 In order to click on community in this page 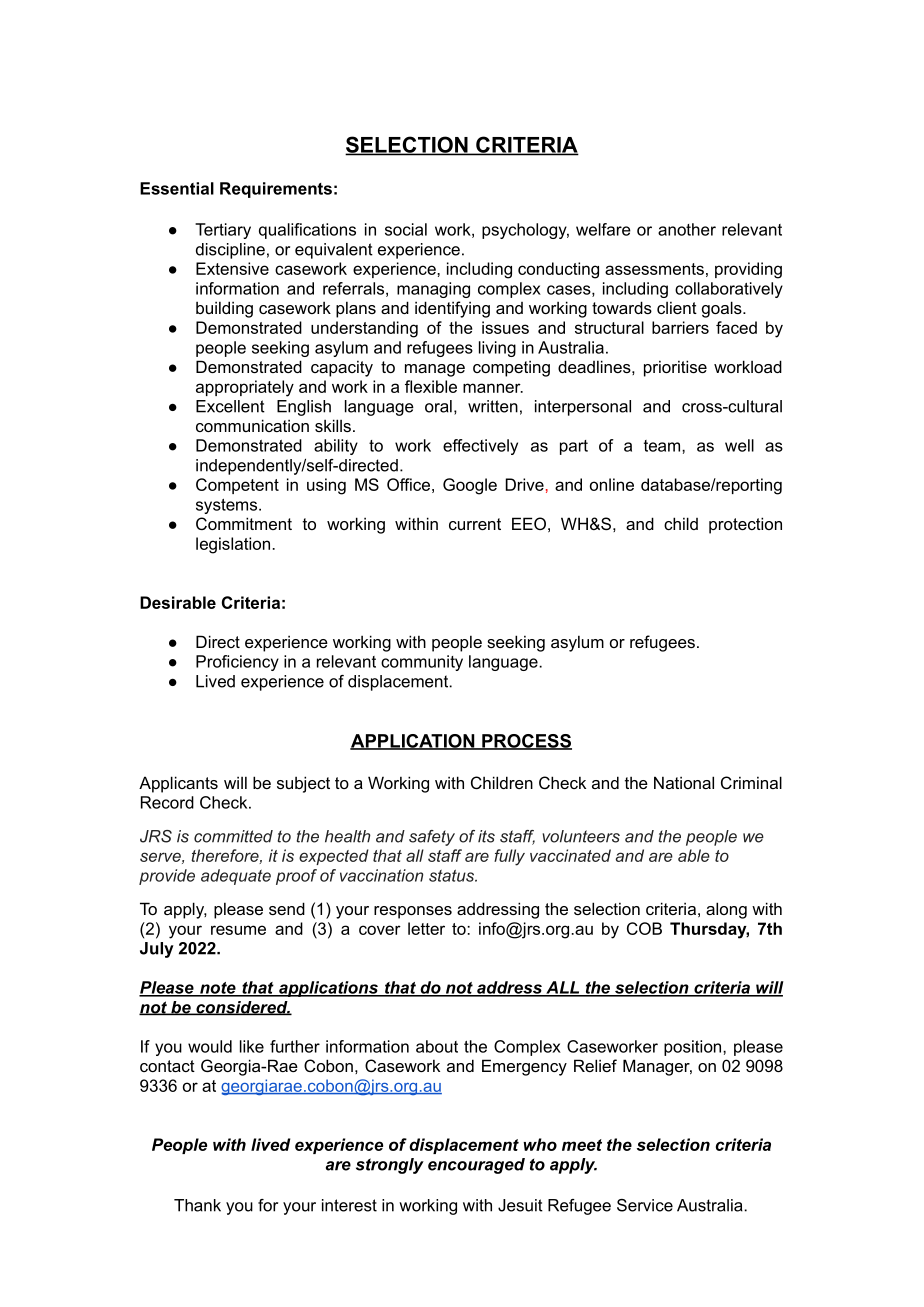, I will do `click(422, 663)`.
